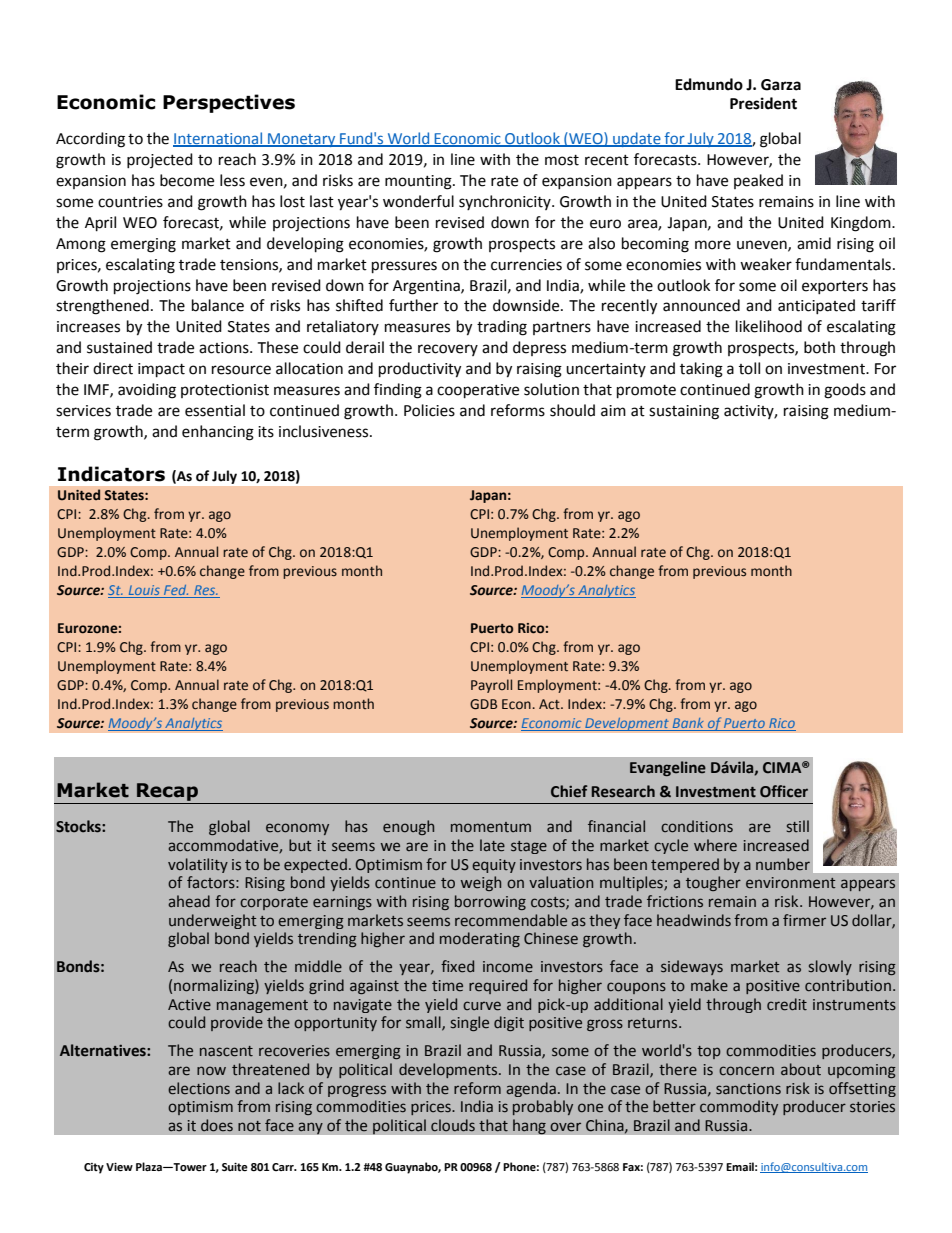 The image size is (952, 1233). Describe the element at coordinates (791, 883) in the image. I see `environment` at that location.
